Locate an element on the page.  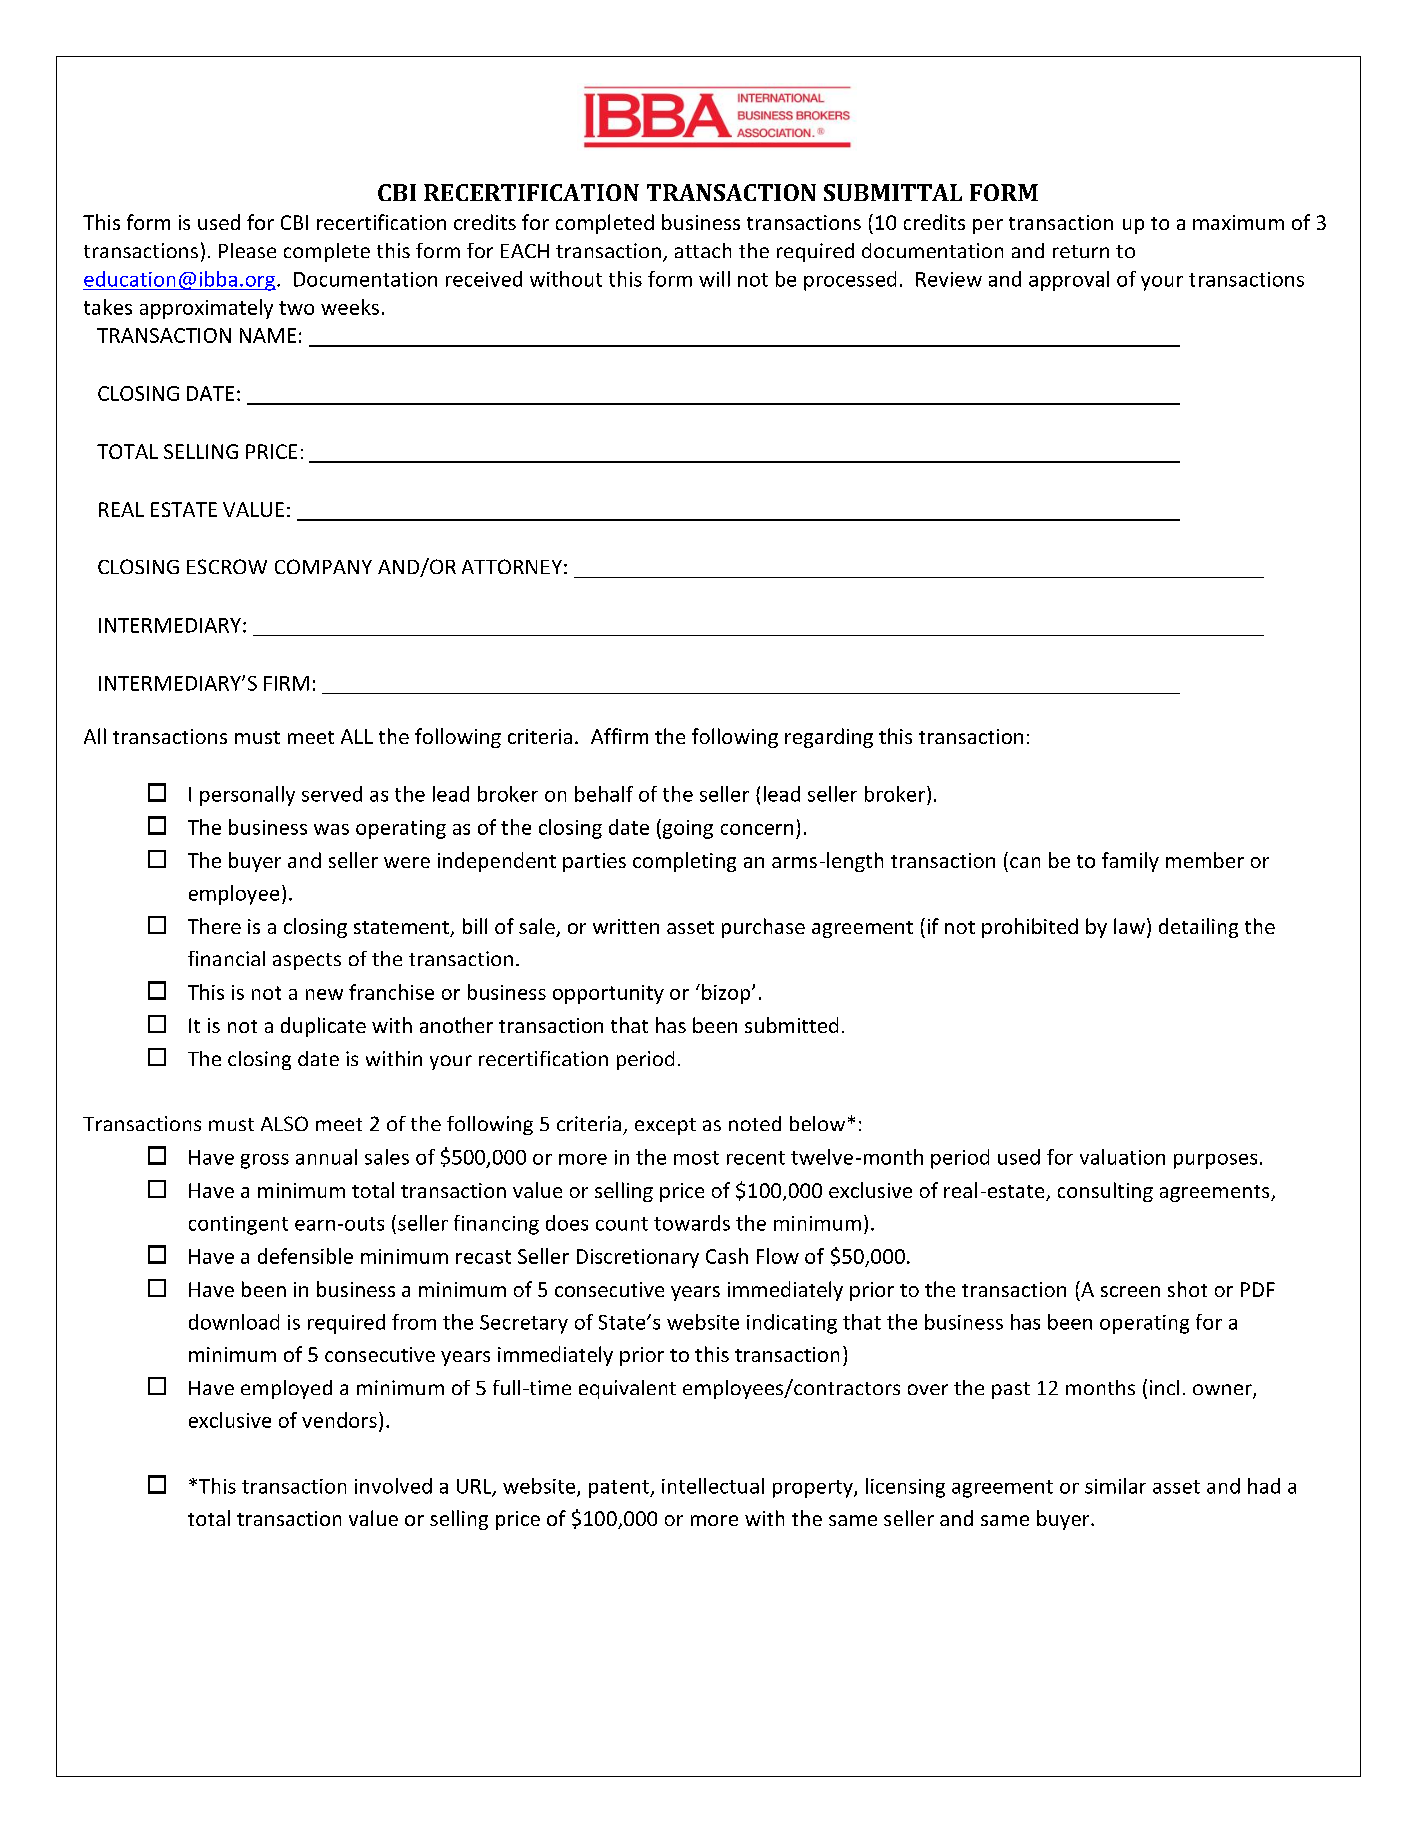
intellectual is located at coordinates (713, 1486).
